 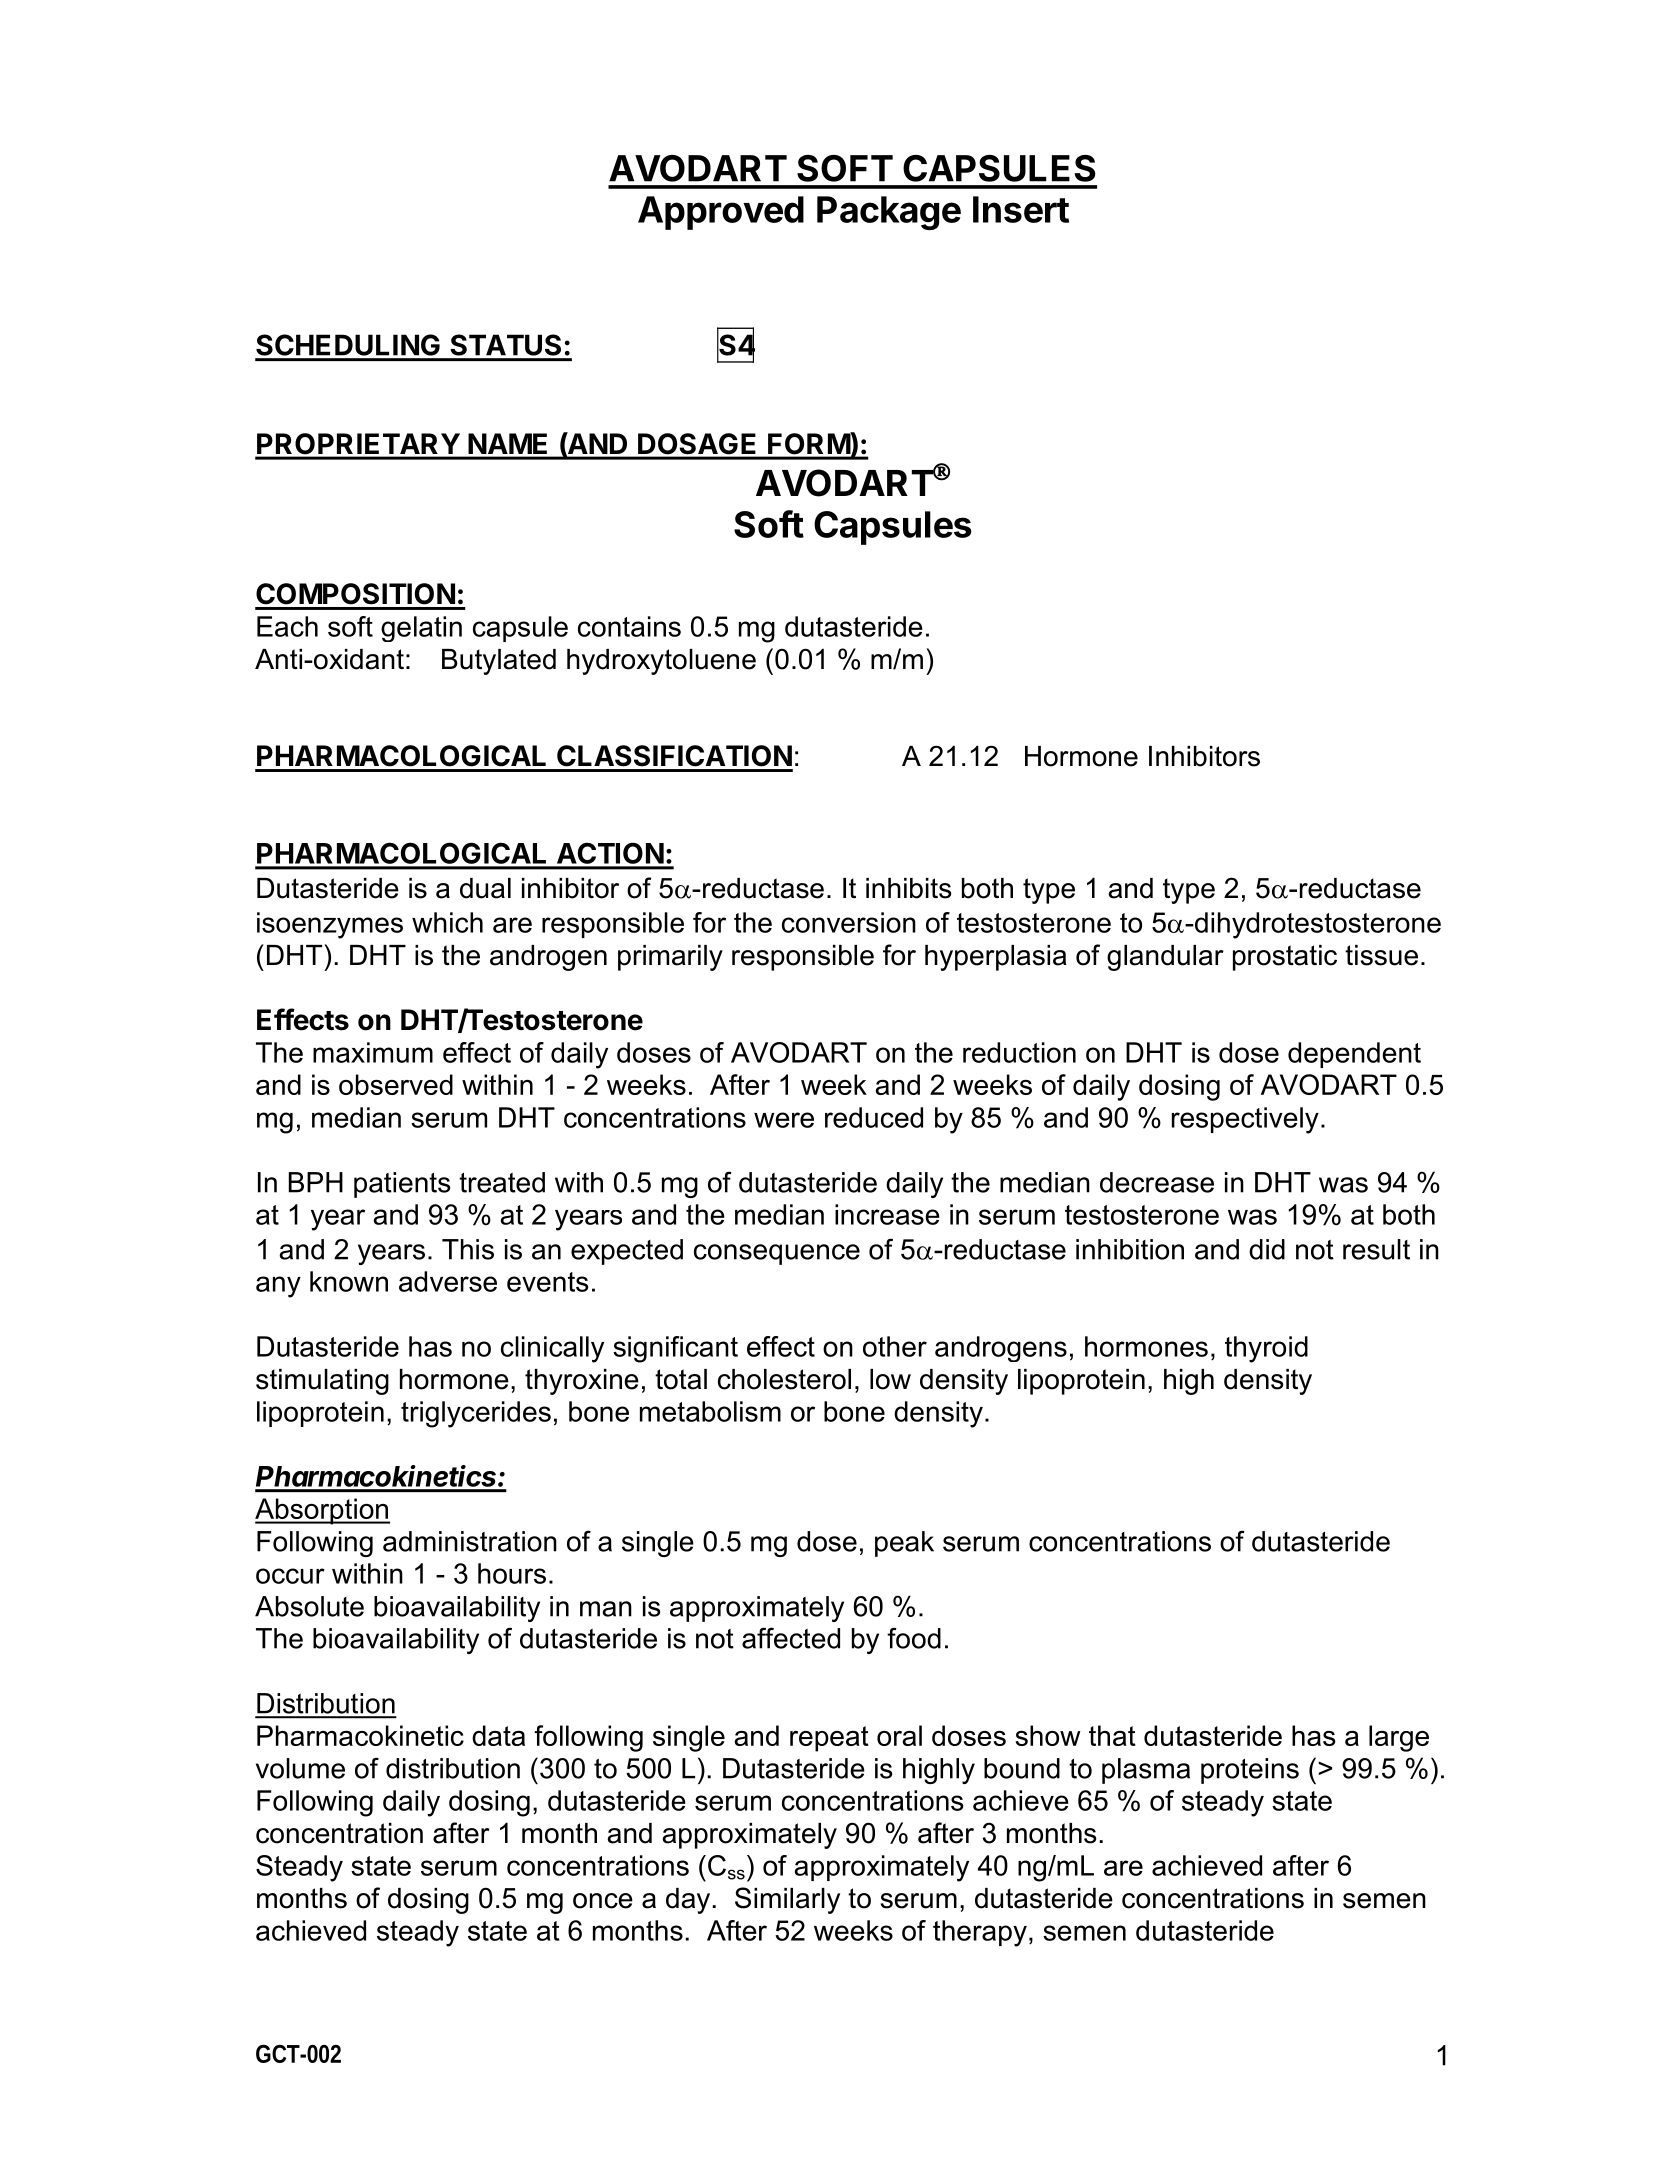 What do you see at coordinates (889, 213) in the page?
I see `Package` at bounding box center [889, 213].
